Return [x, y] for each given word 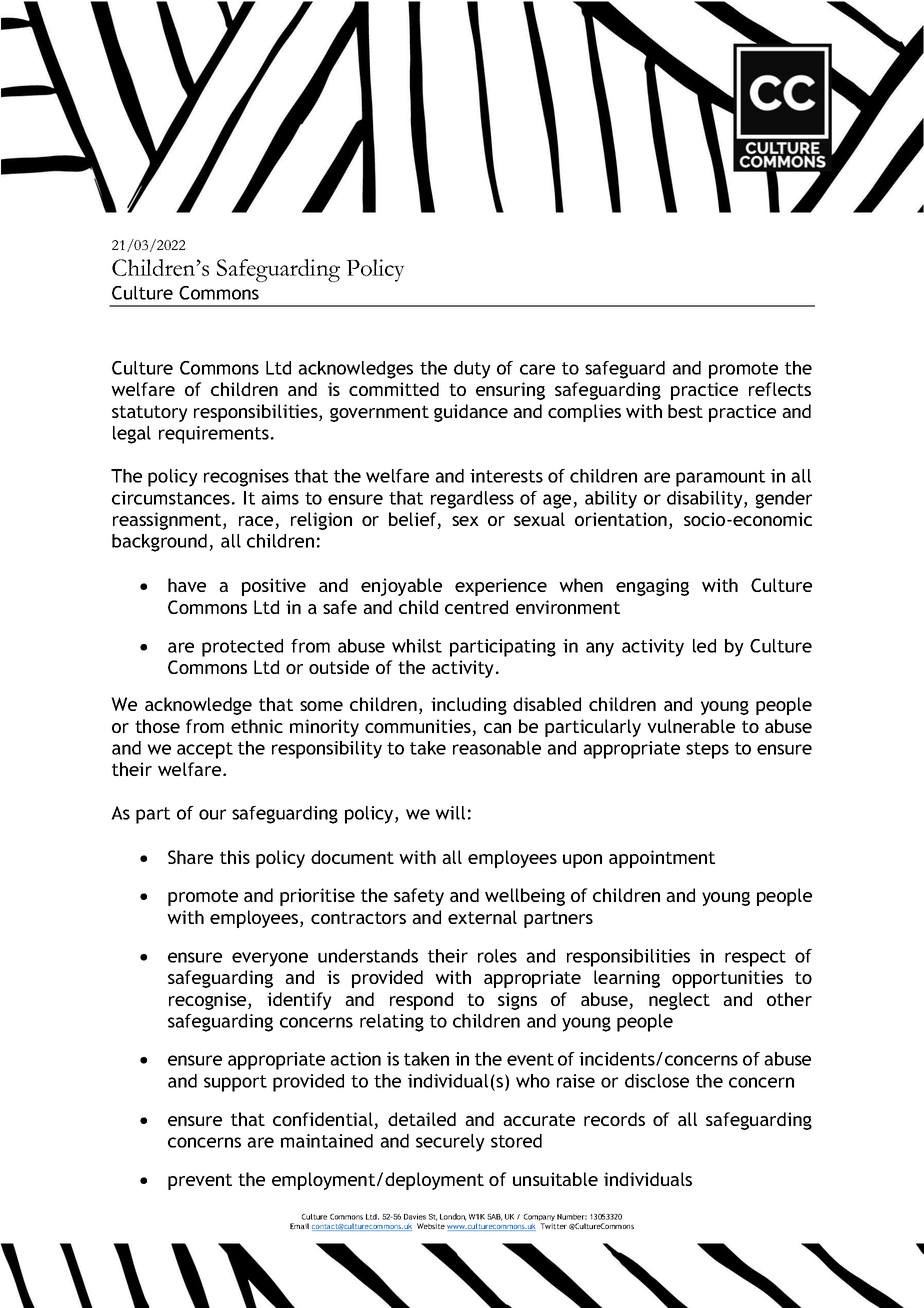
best [685, 411]
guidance [471, 413]
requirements [214, 435]
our [212, 814]
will [450, 813]
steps [707, 750]
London [453, 1217]
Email [299, 1226]
